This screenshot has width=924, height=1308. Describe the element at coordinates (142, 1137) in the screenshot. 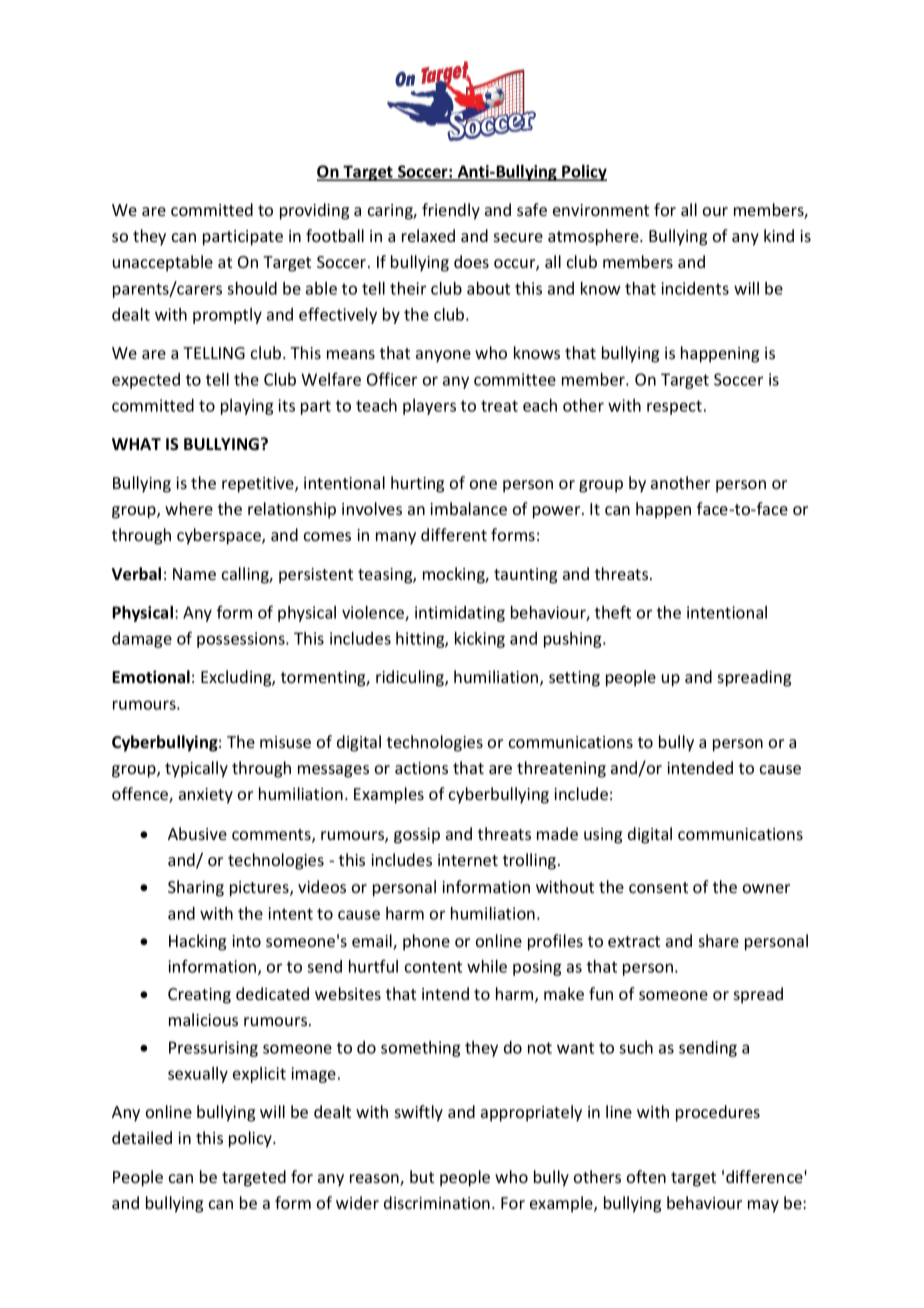

I see `detailed` at that location.
